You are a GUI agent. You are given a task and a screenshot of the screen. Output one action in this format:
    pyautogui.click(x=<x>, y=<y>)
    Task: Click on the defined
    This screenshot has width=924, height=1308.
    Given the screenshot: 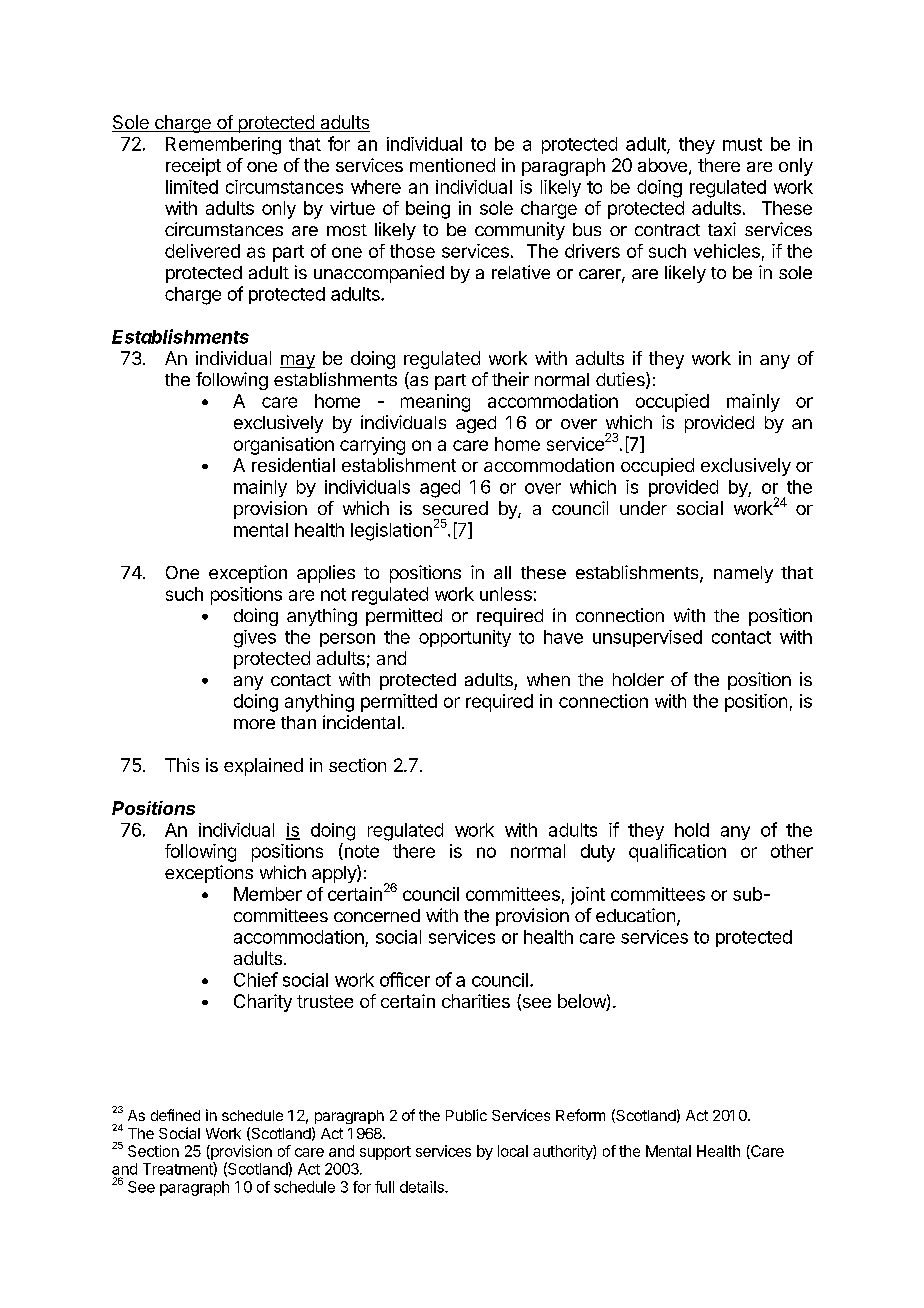 What is the action you would take?
    pyautogui.click(x=175, y=1115)
